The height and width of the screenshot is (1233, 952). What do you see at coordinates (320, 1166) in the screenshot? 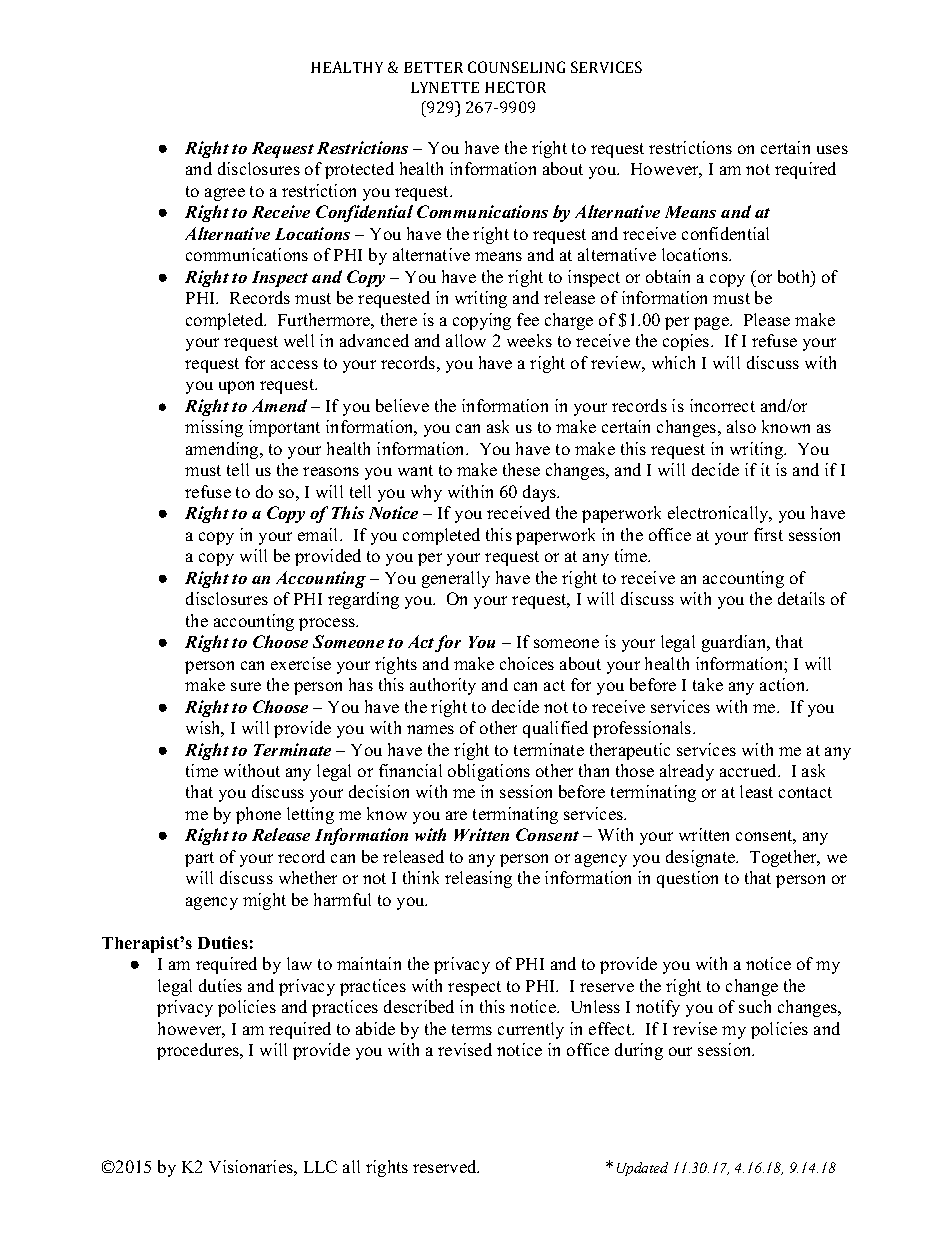
I see `LLC` at bounding box center [320, 1166].
